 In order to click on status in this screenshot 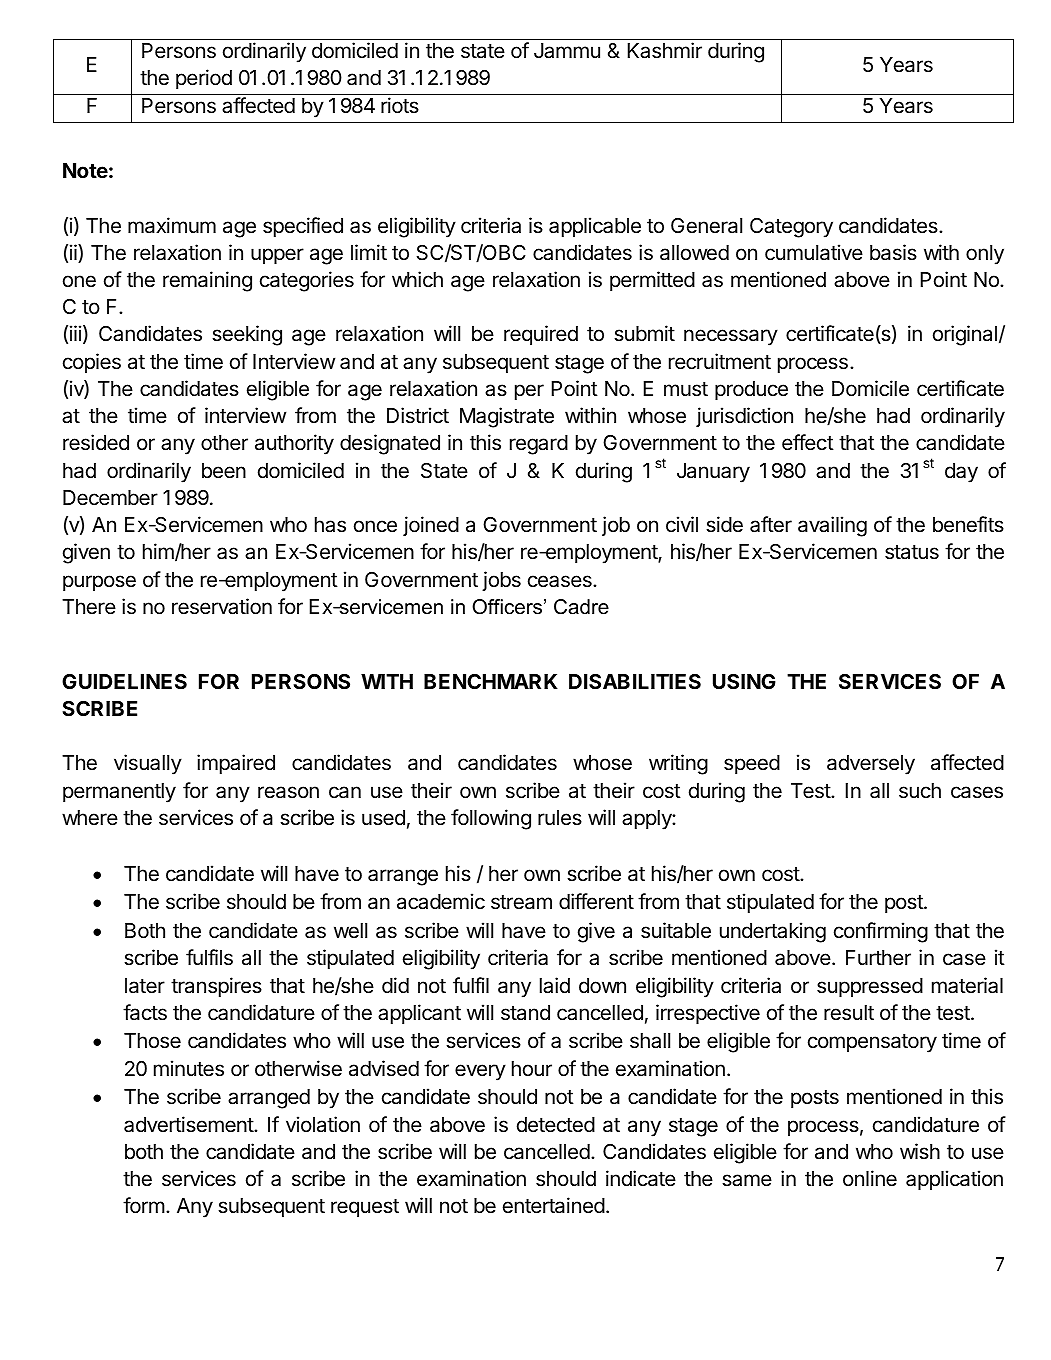, I will do `click(912, 552)`.
